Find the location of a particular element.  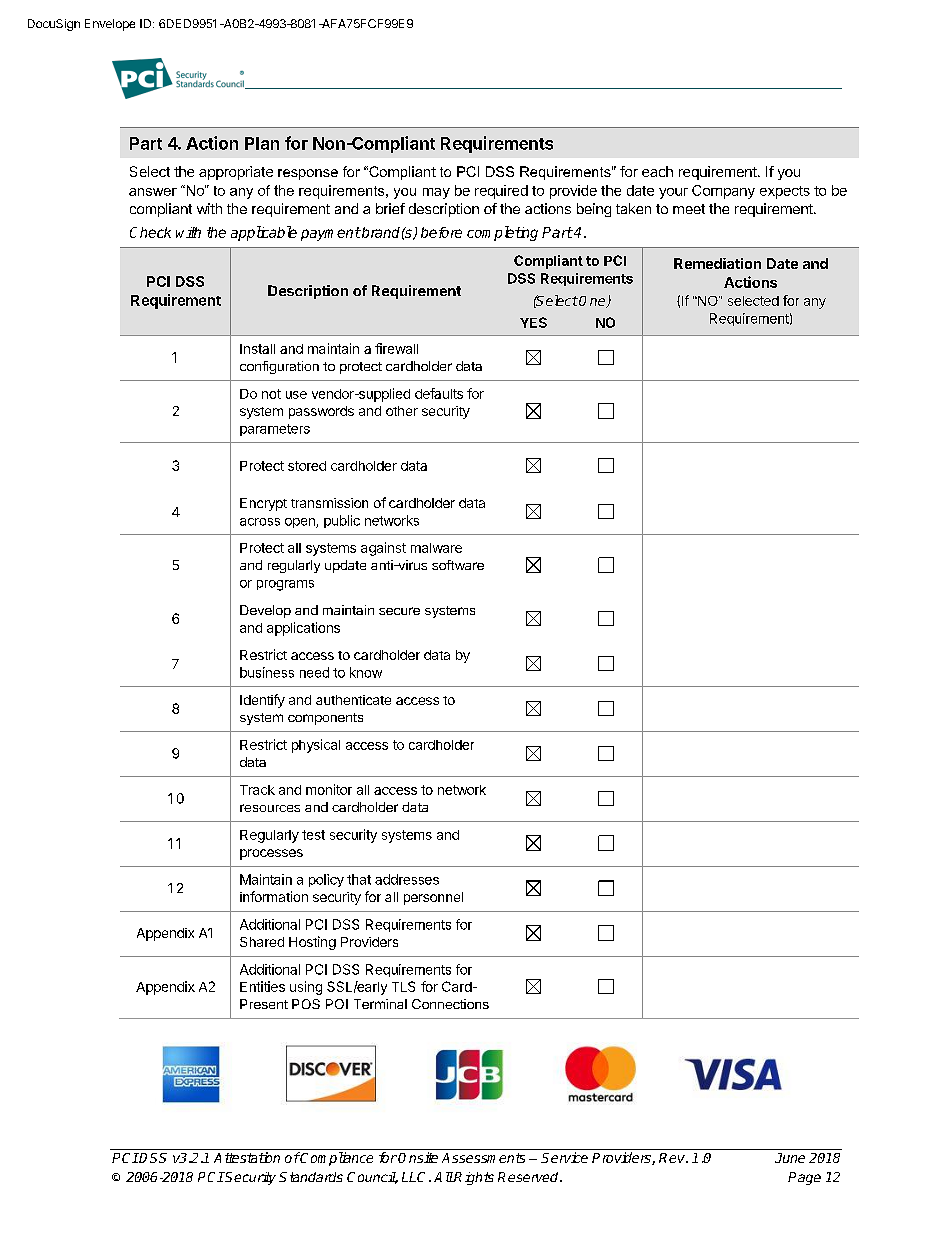

Assessments is located at coordinates (483, 1158).
